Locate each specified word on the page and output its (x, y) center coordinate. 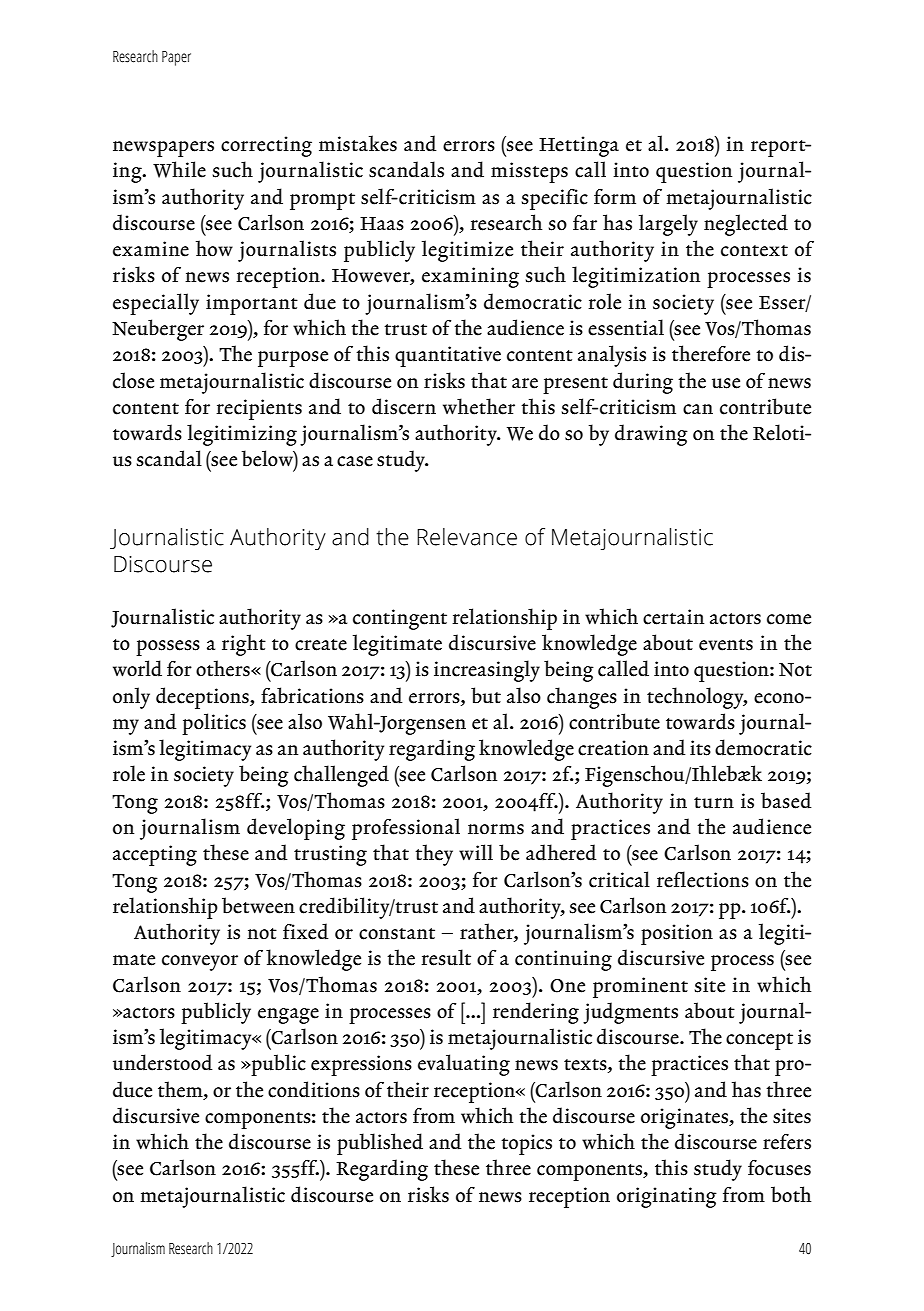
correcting (266, 146)
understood (163, 1062)
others (224, 668)
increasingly (487, 671)
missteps (529, 172)
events (726, 645)
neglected (746, 225)
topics (526, 1144)
